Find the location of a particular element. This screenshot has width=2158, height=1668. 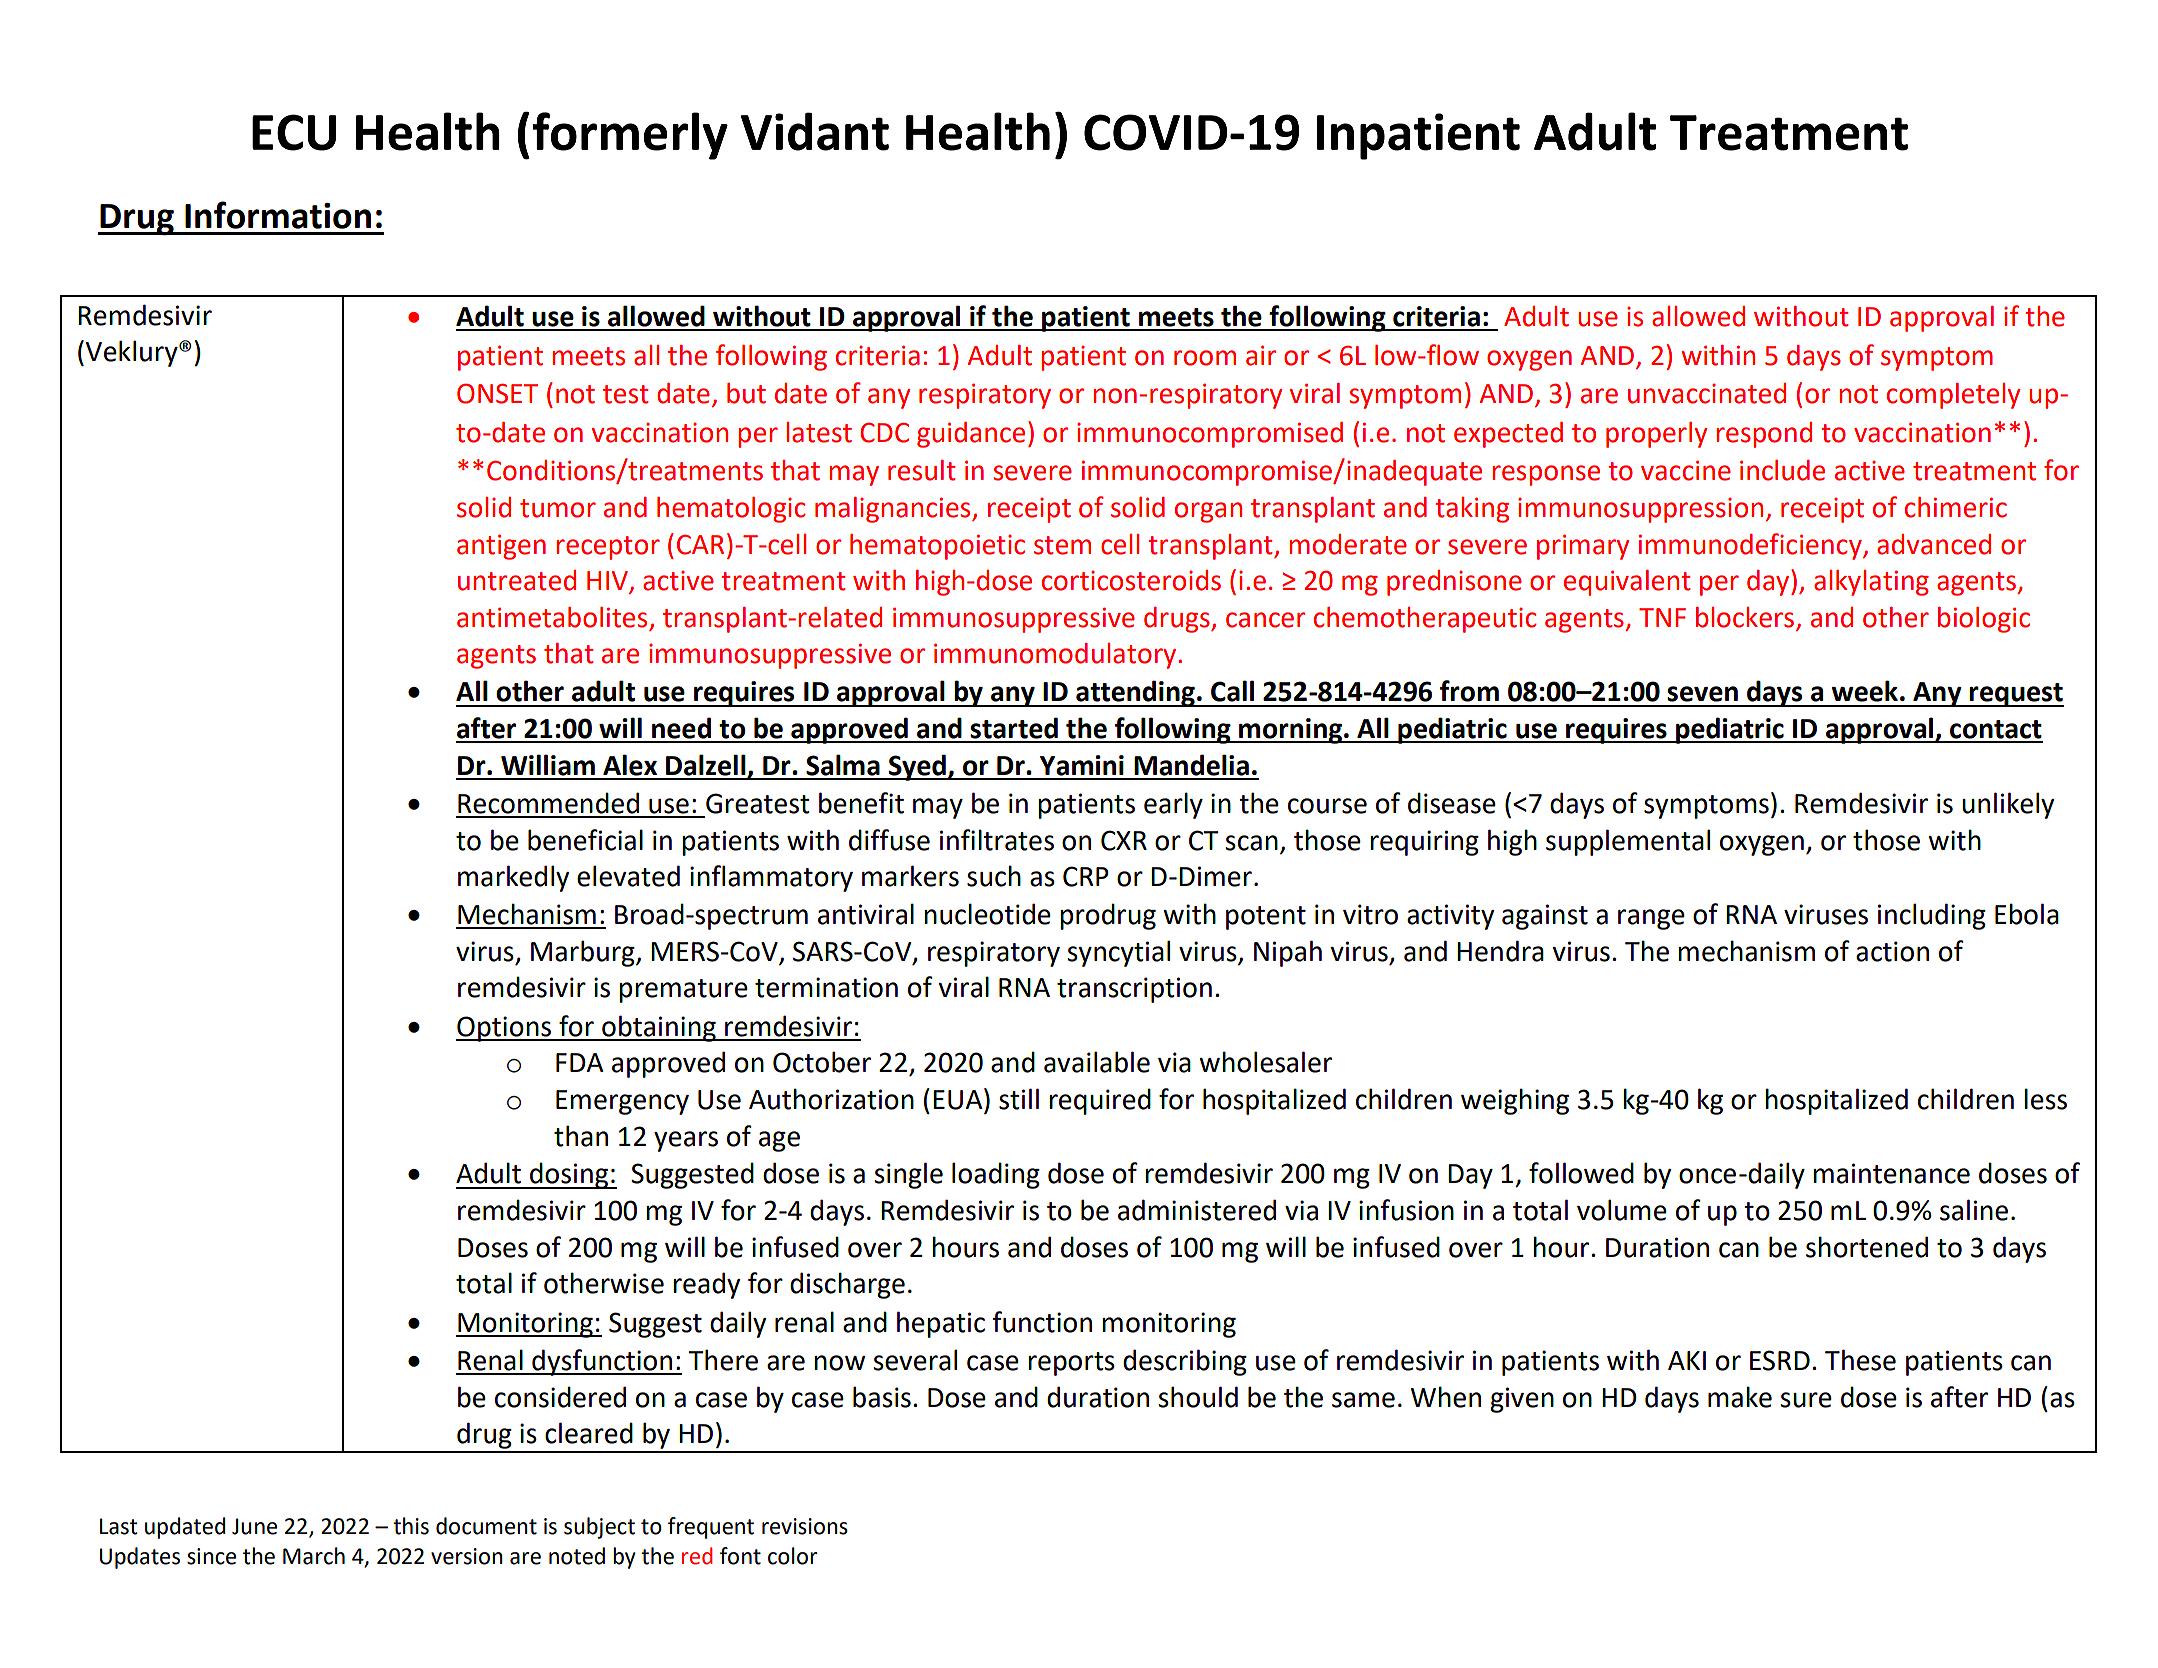

available is located at coordinates (1097, 1062).
